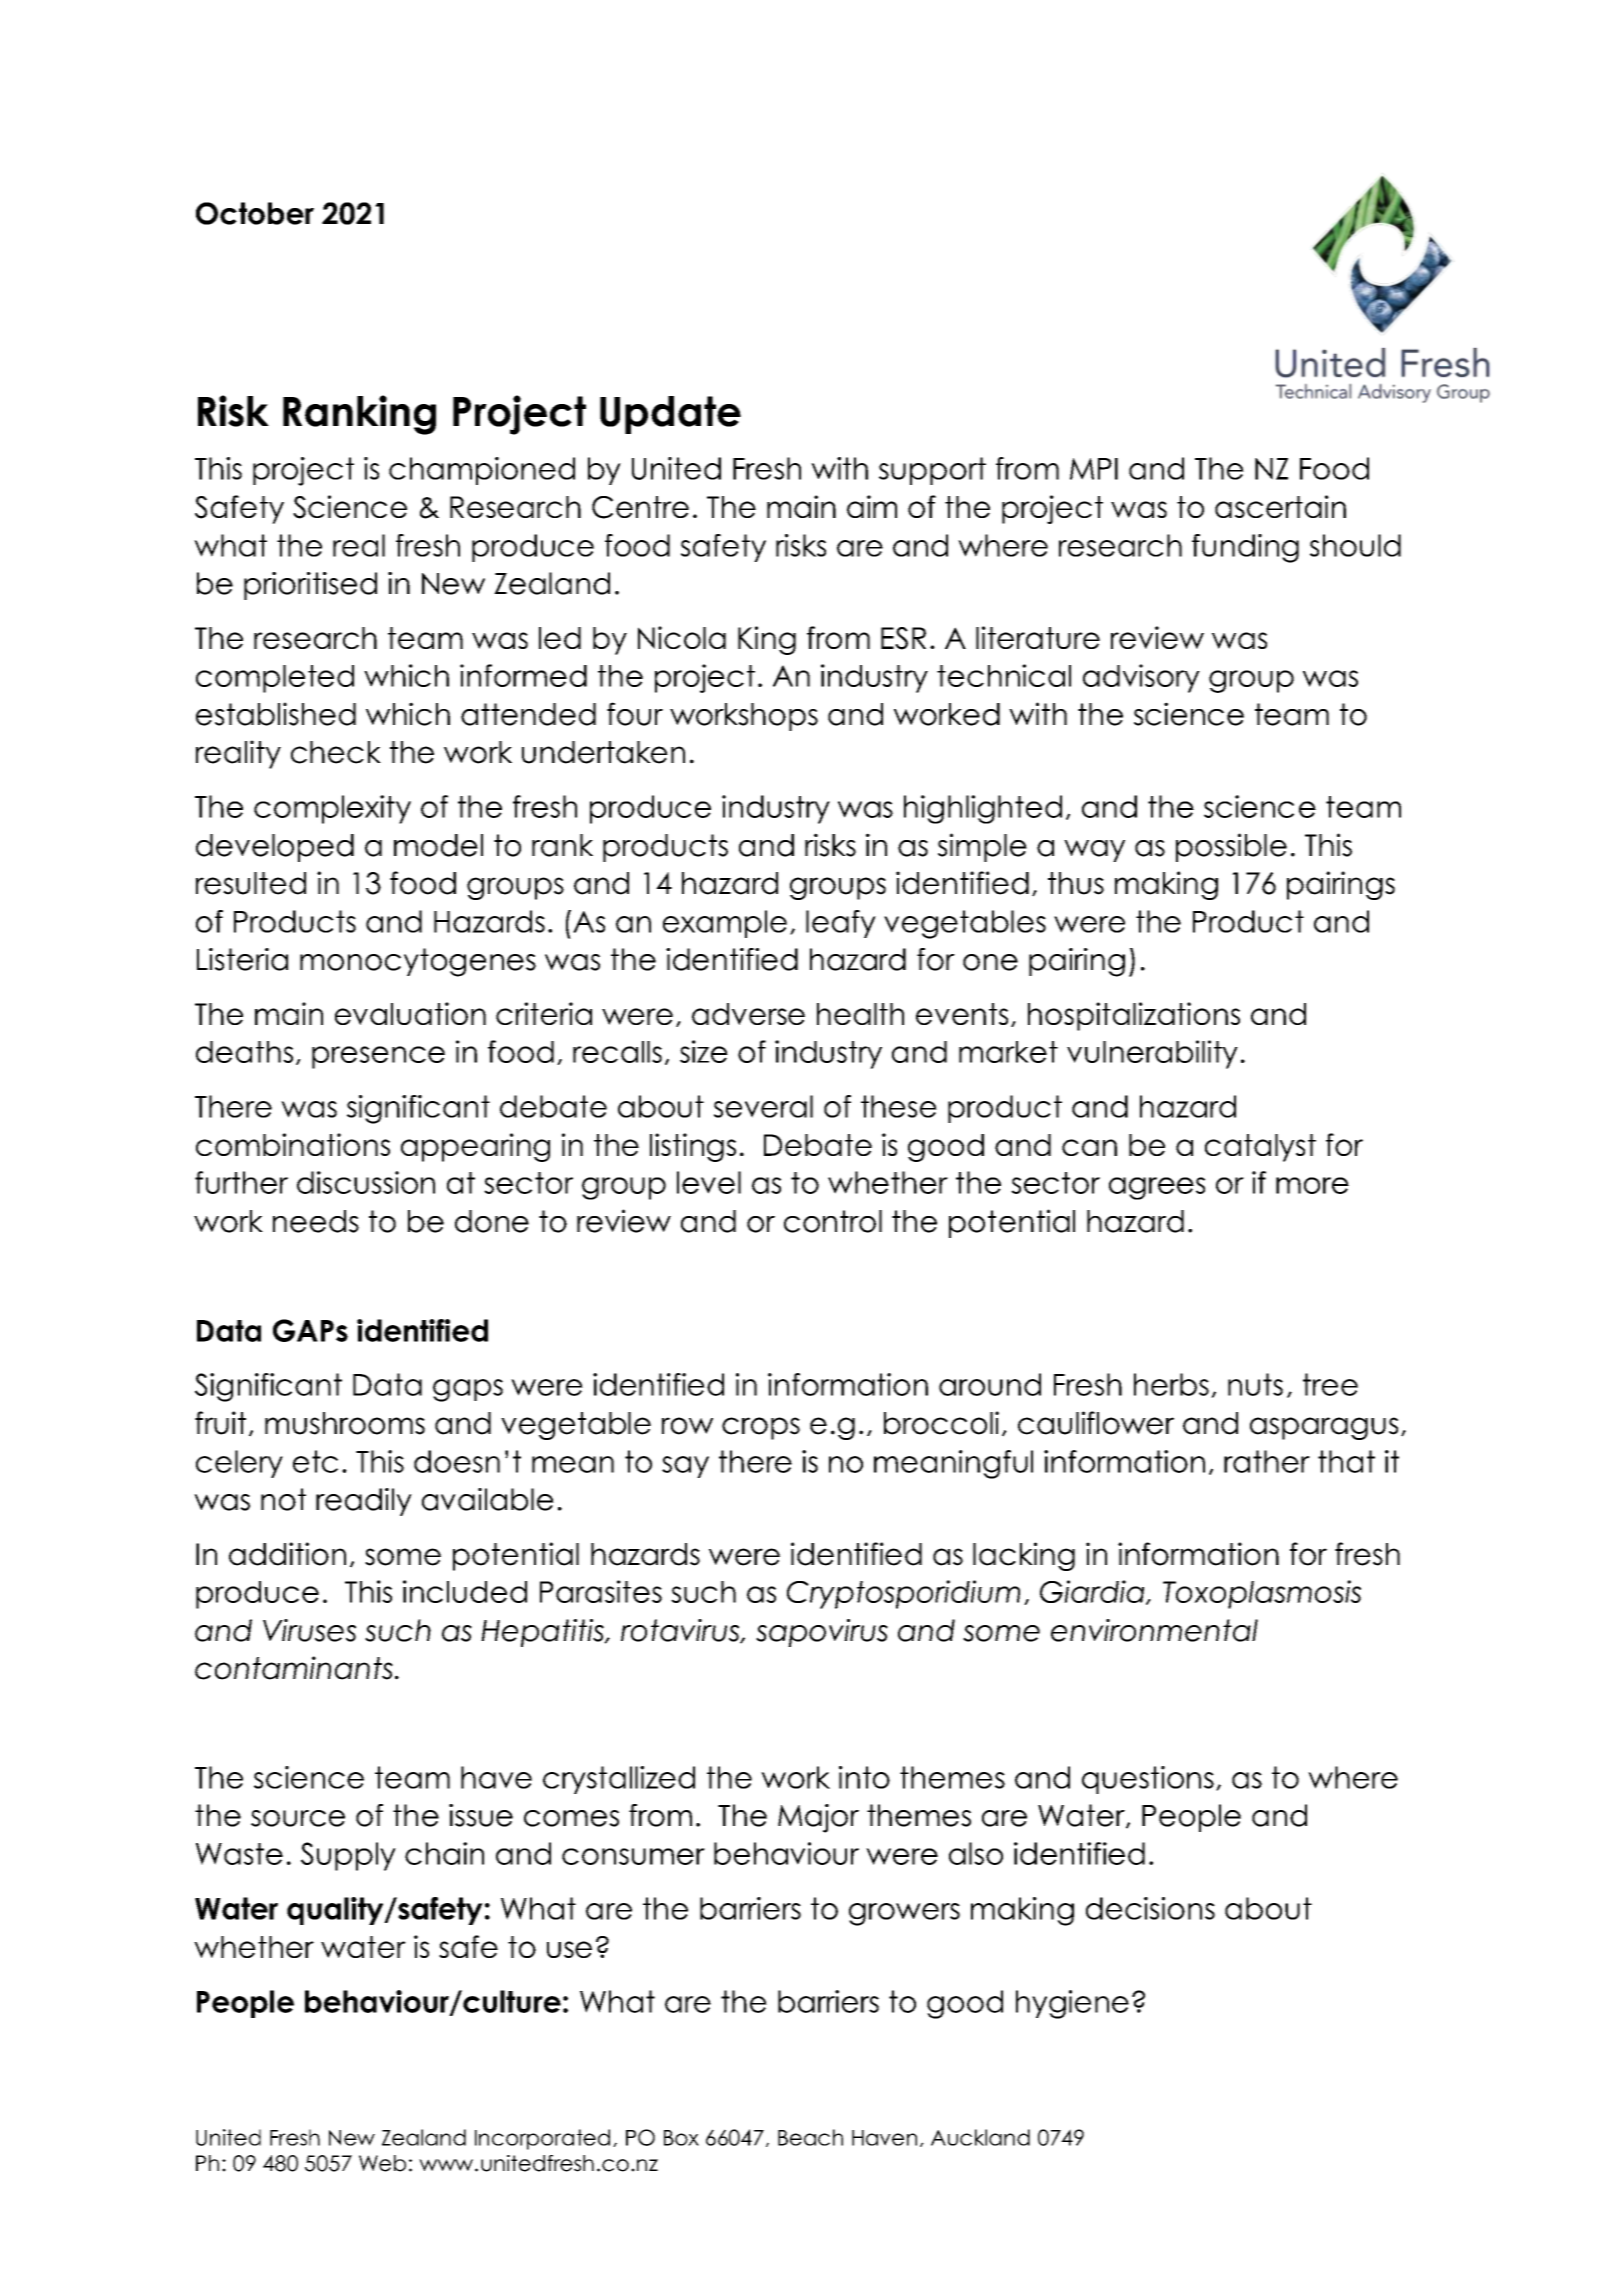 The width and height of the screenshot is (1606, 2273). What do you see at coordinates (841, 924) in the screenshot?
I see `leafy` at bounding box center [841, 924].
